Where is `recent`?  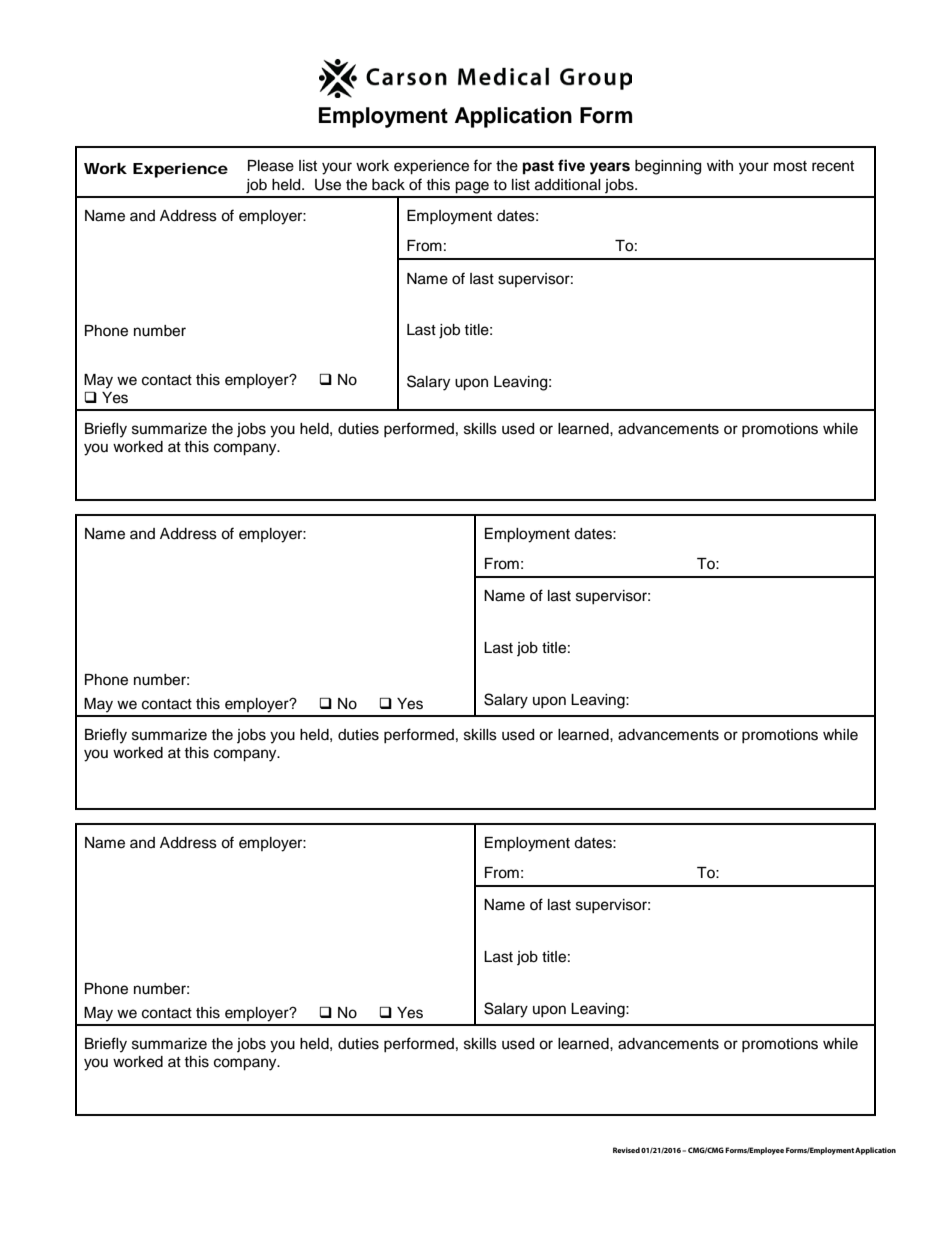 recent is located at coordinates (833, 166).
